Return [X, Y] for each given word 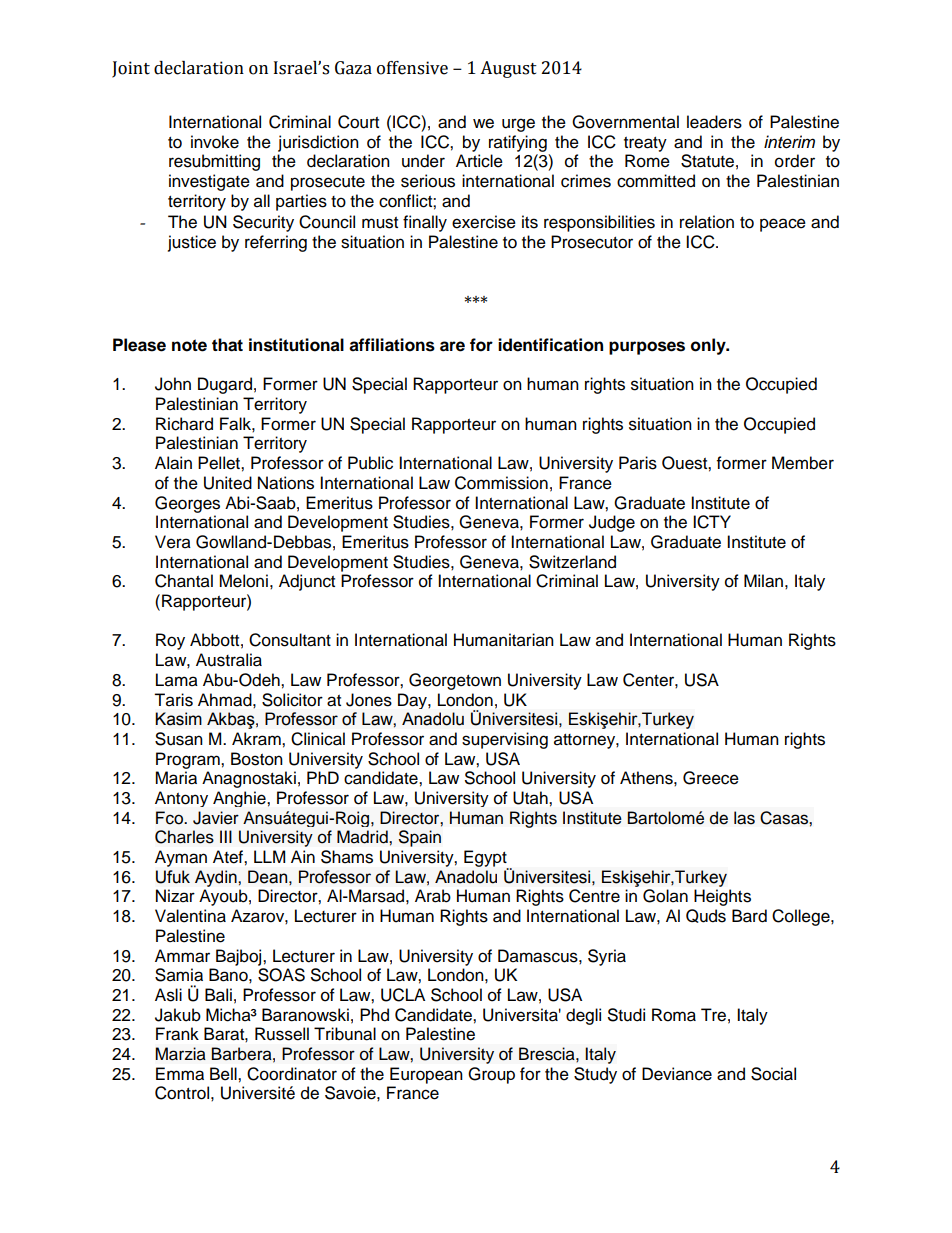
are [452, 346]
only [709, 346]
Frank [177, 1034]
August [508, 69]
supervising [505, 740]
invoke [215, 142]
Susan [179, 739]
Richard [184, 424]
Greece [711, 778]
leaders [714, 122]
